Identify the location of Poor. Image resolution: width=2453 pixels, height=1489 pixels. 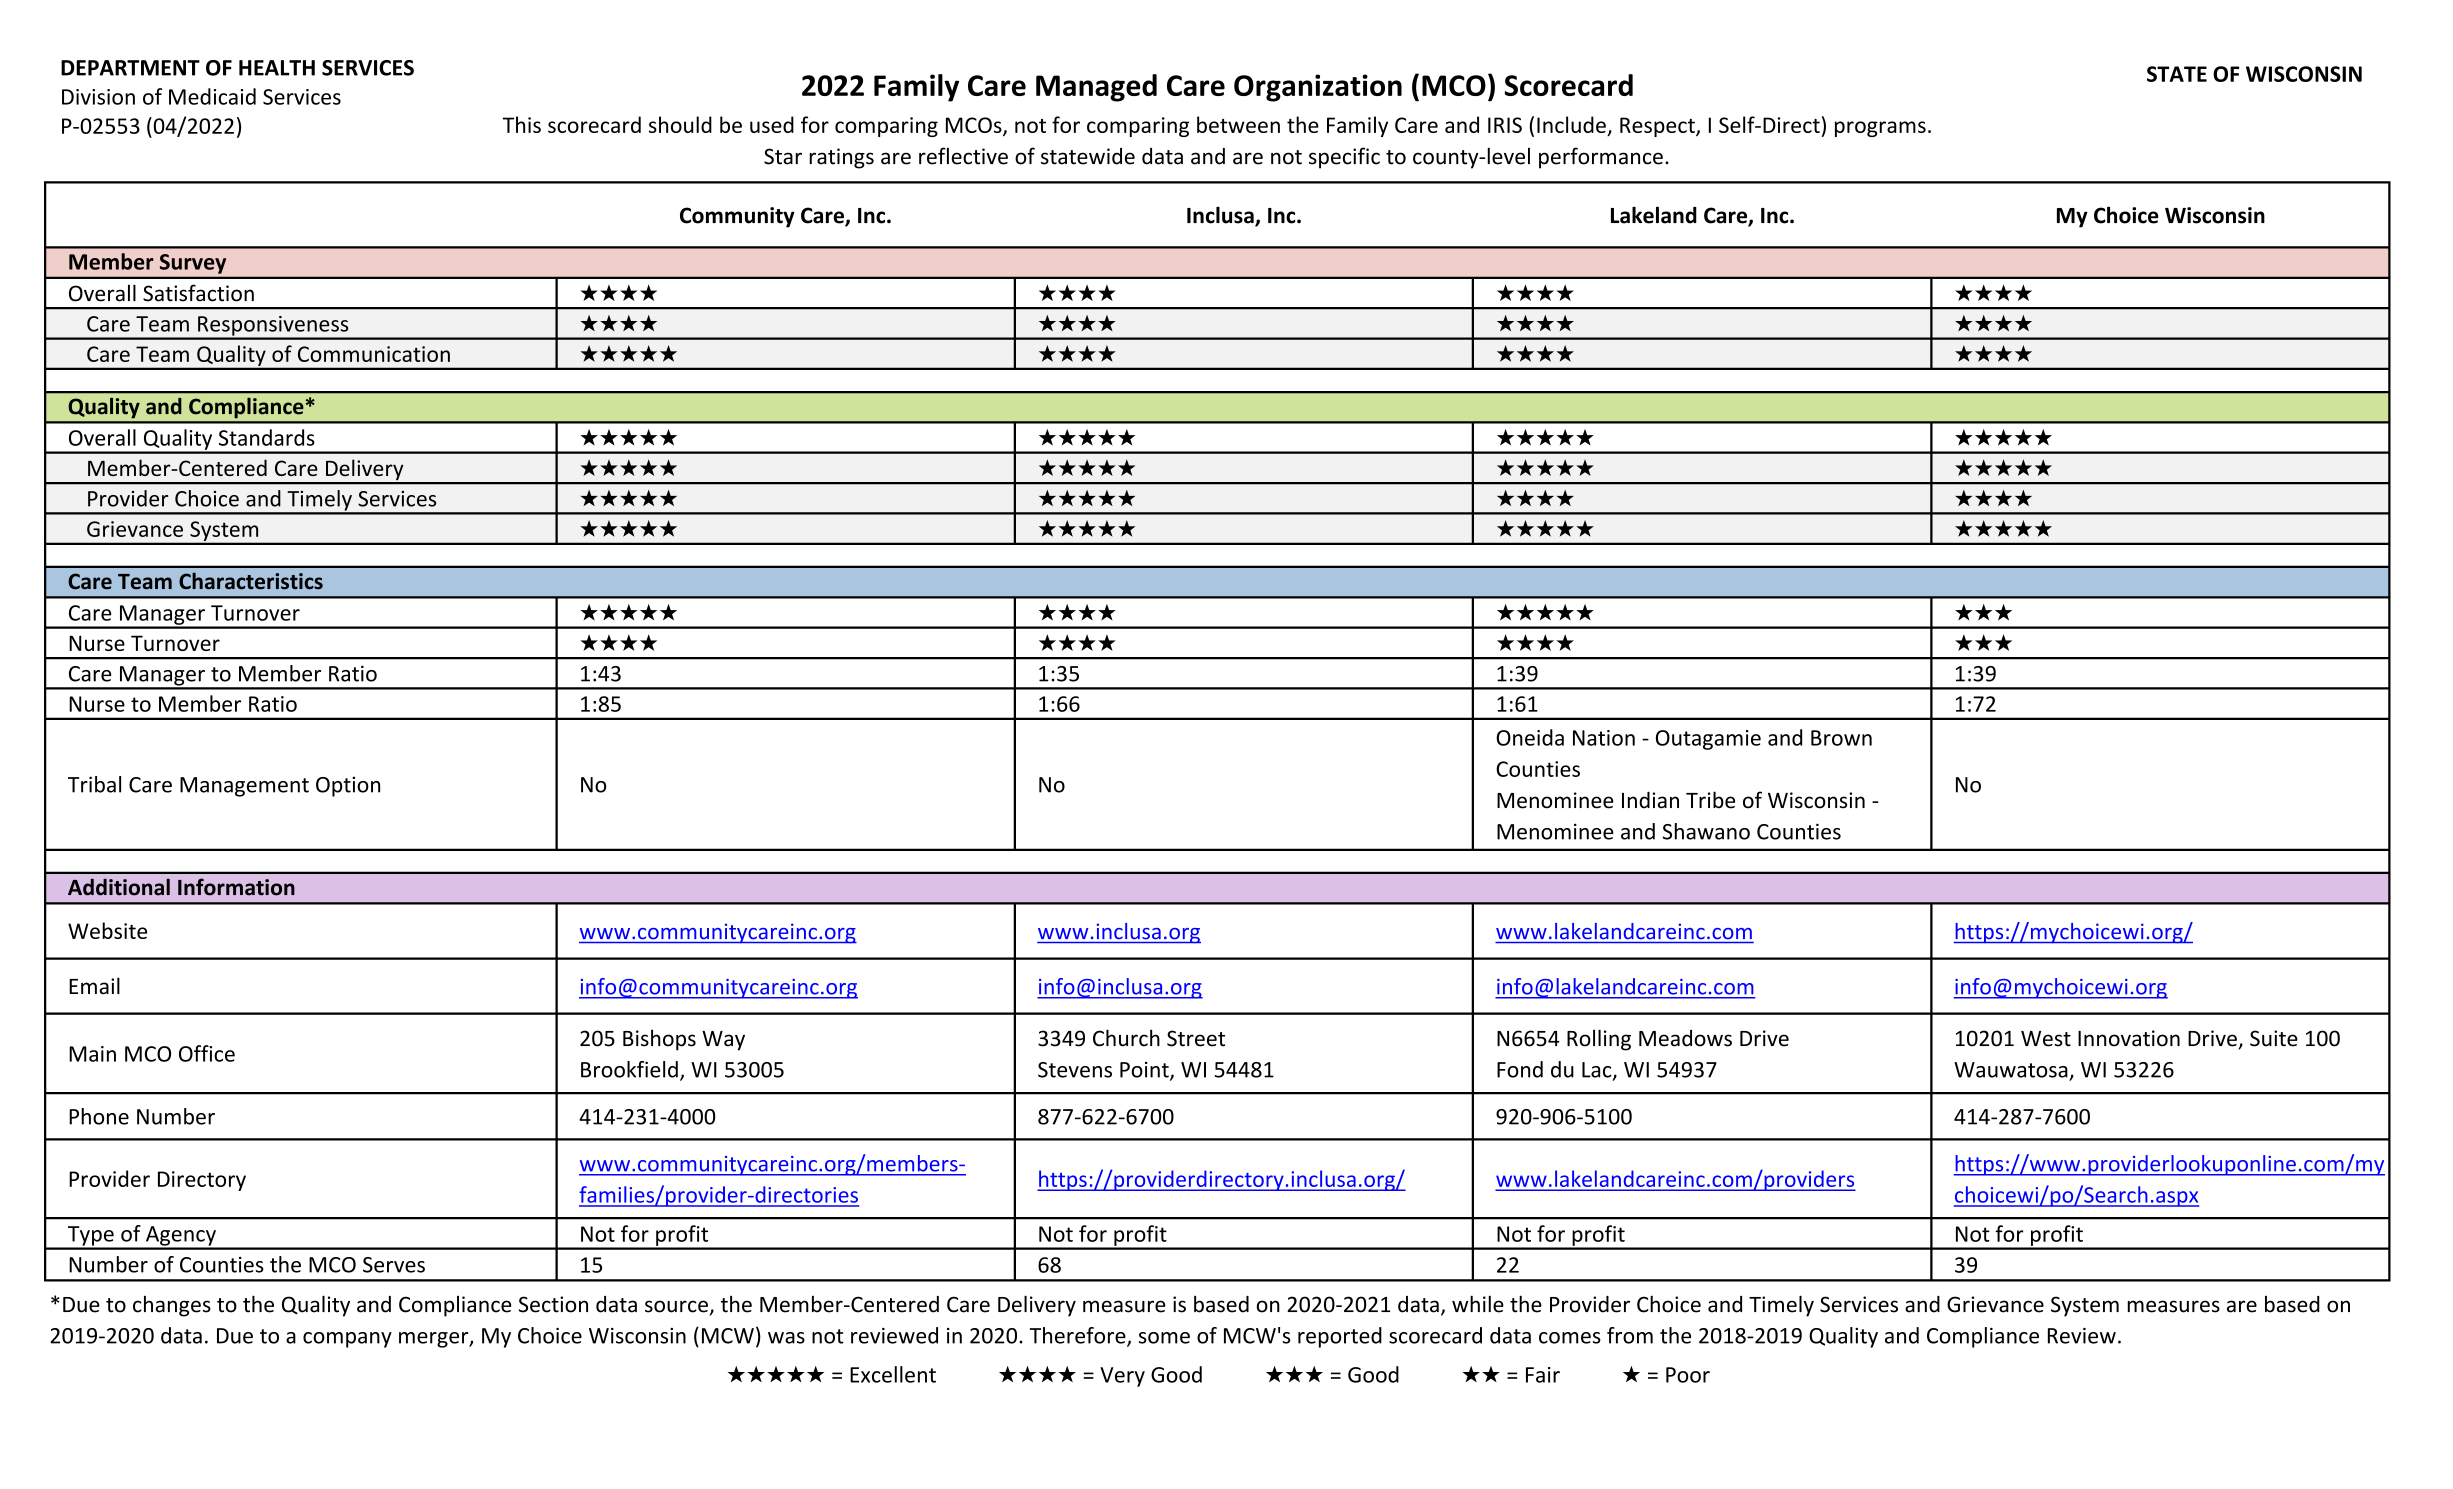
(1688, 1375).
